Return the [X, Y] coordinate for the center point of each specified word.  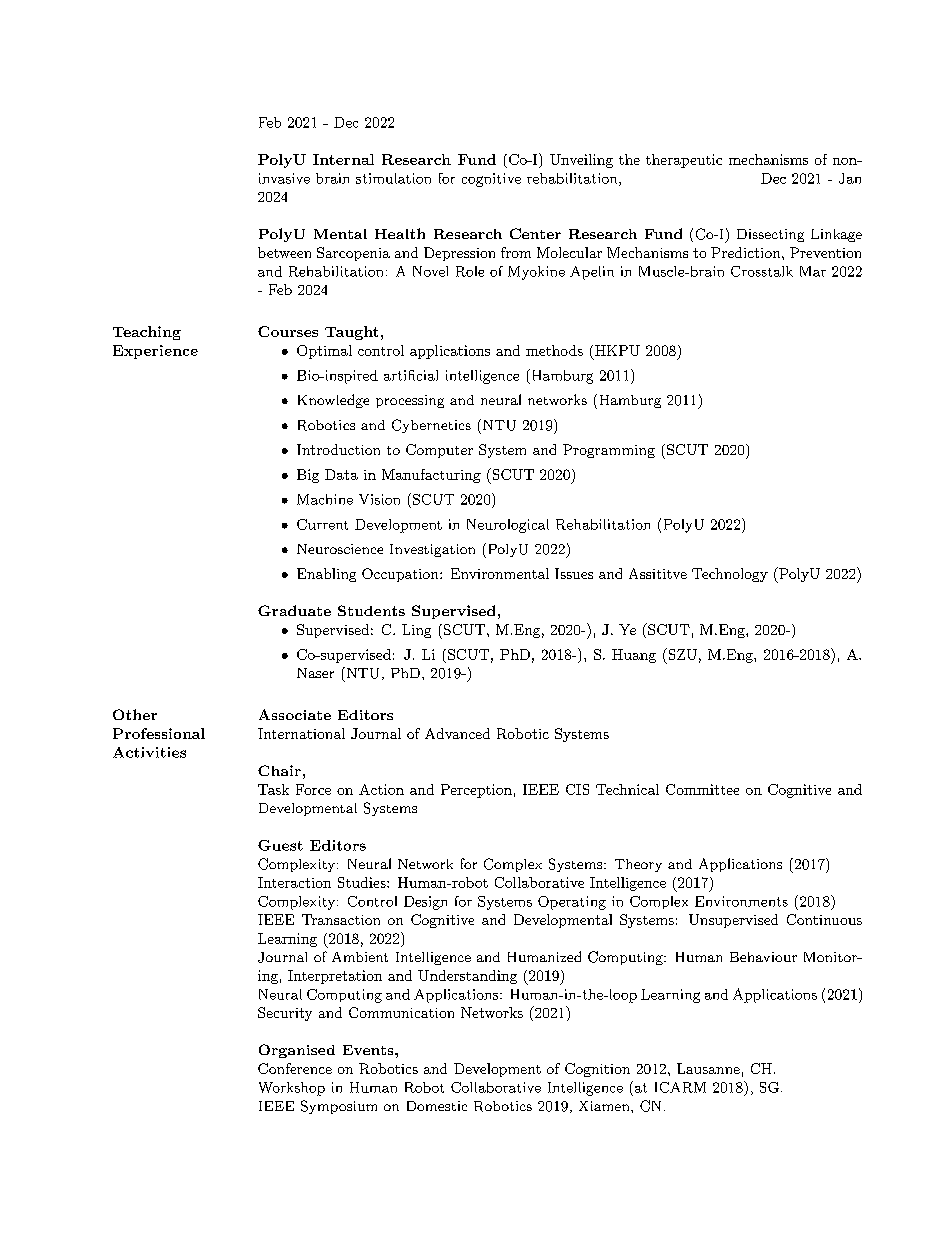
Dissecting [770, 235]
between [284, 252]
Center [535, 233]
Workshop [292, 1089]
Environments [741, 901]
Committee [702, 789]
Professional [159, 733]
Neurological [508, 526]
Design [425, 903]
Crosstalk [762, 271]
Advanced [457, 733]
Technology [730, 575]
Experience [155, 352]
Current [322, 524]
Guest [280, 845]
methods [554, 350]
